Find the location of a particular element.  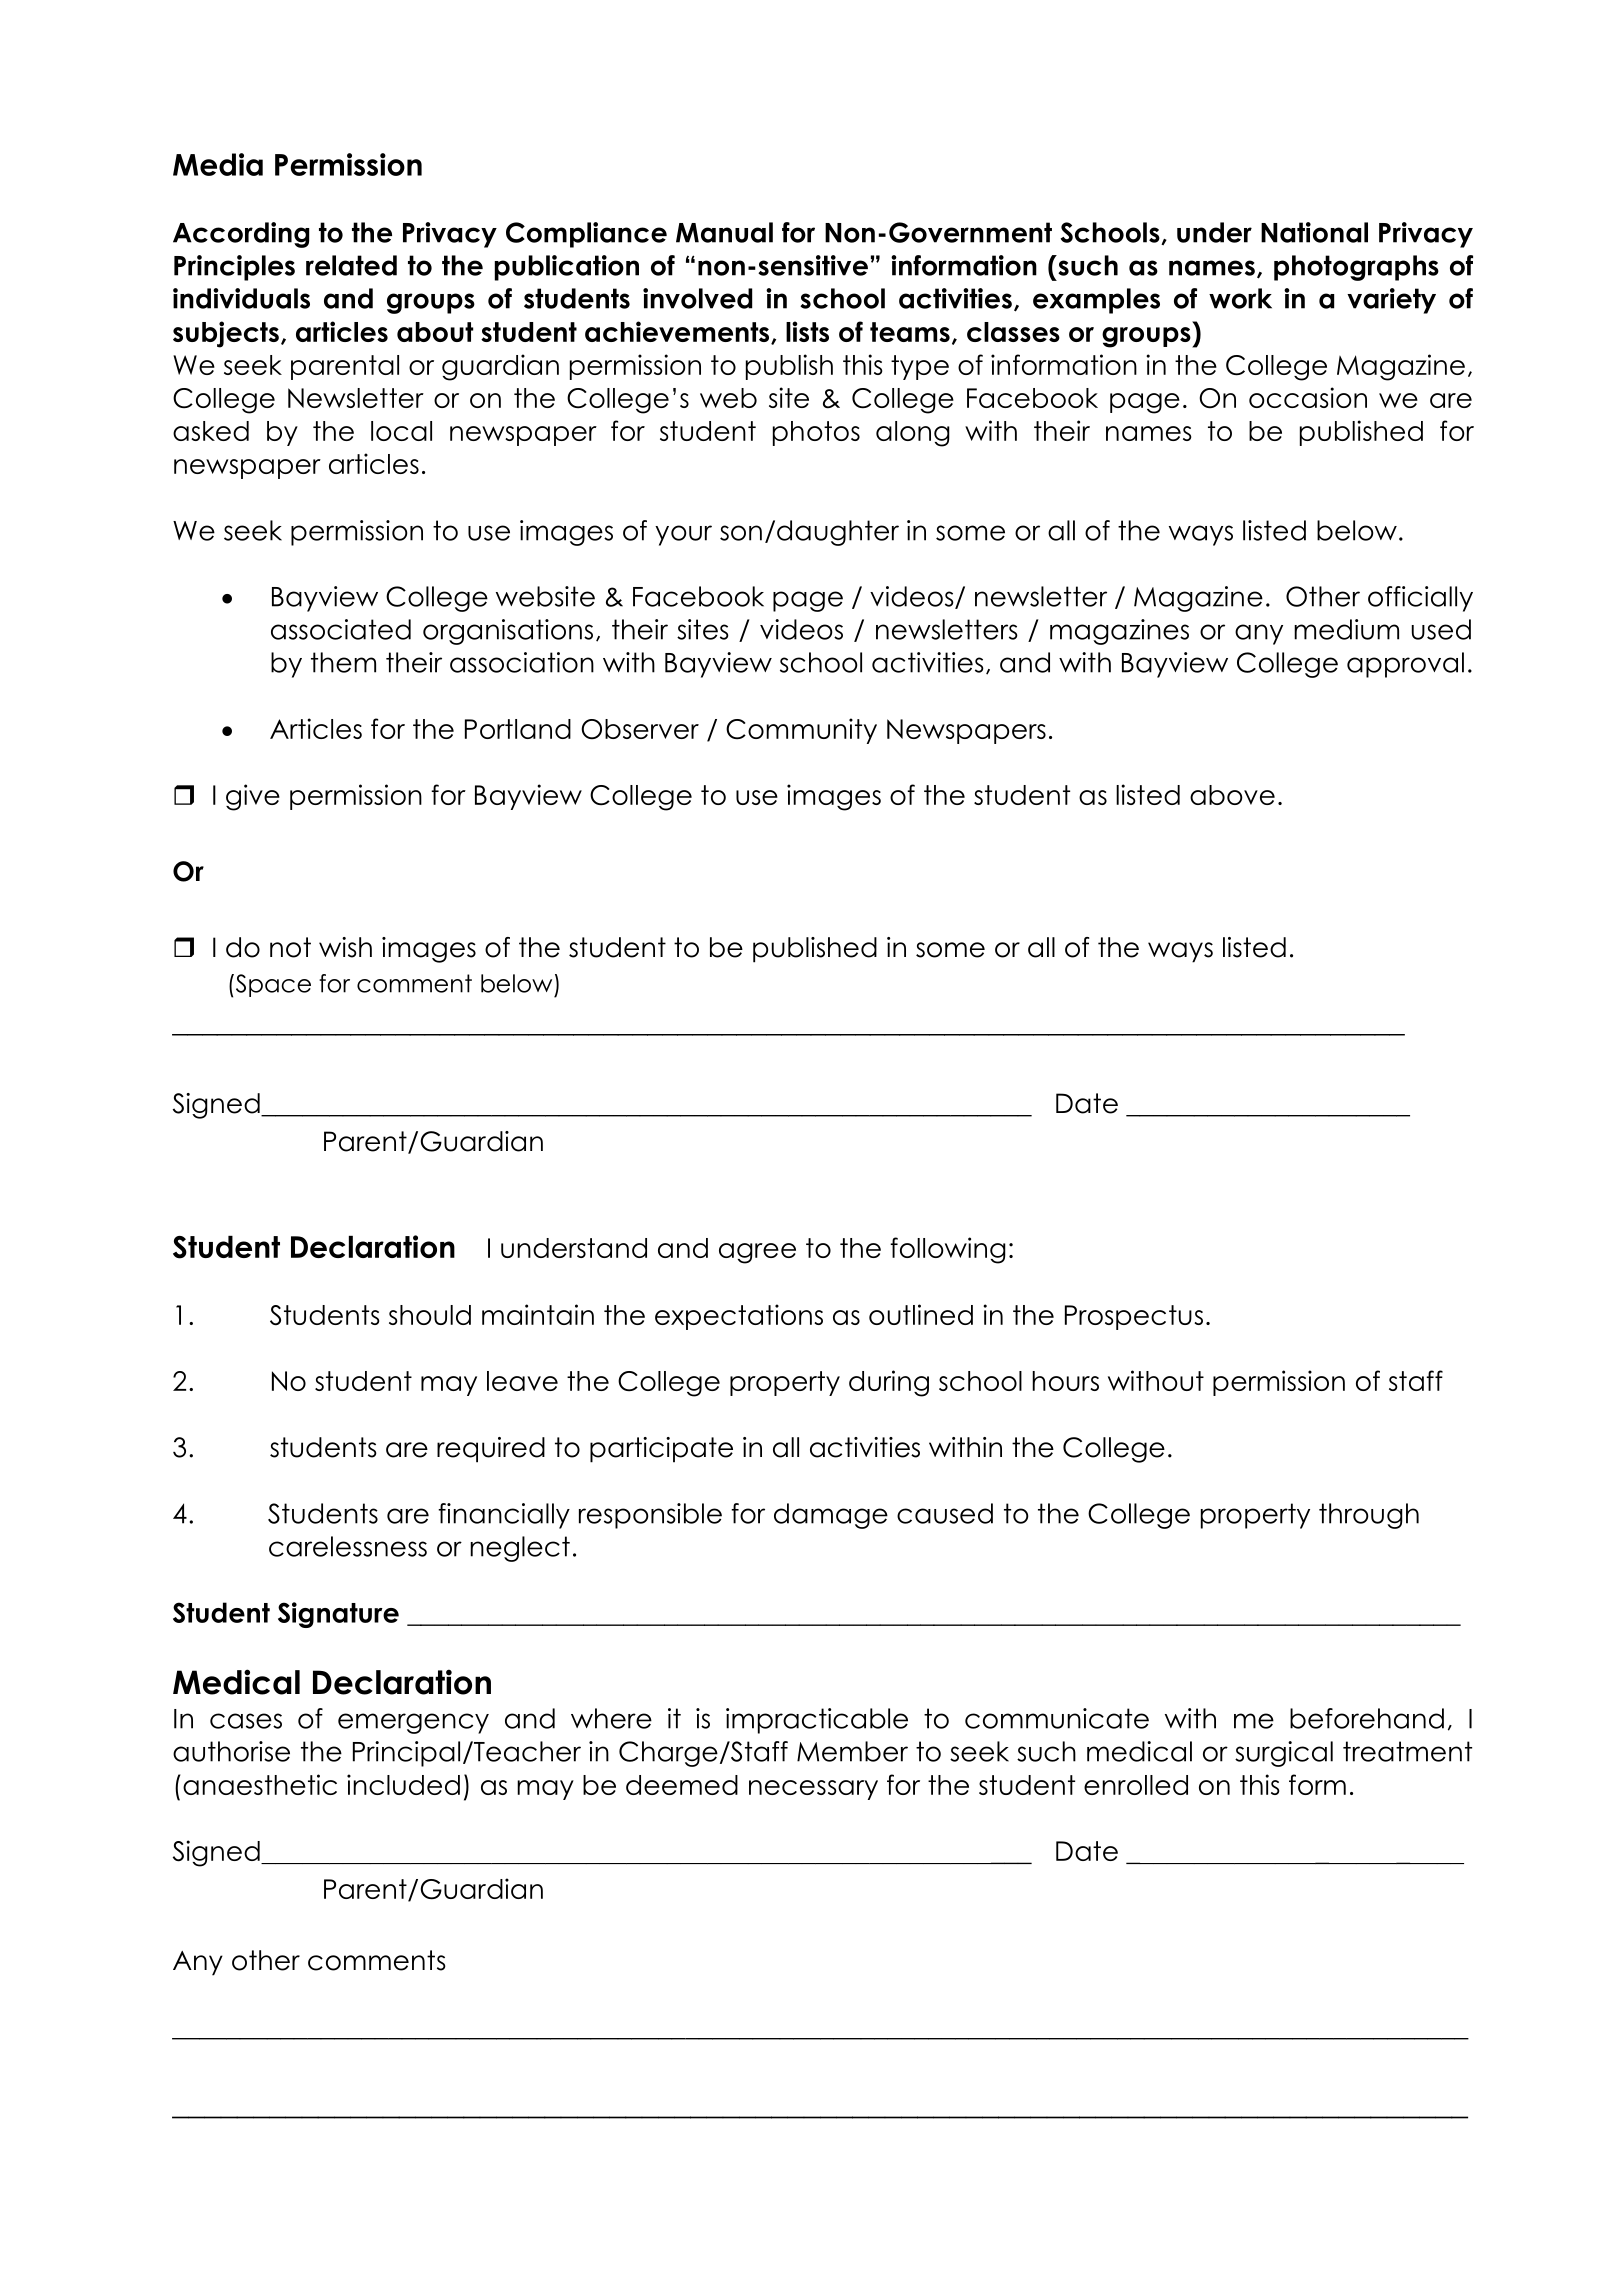

National is located at coordinates (1314, 232).
